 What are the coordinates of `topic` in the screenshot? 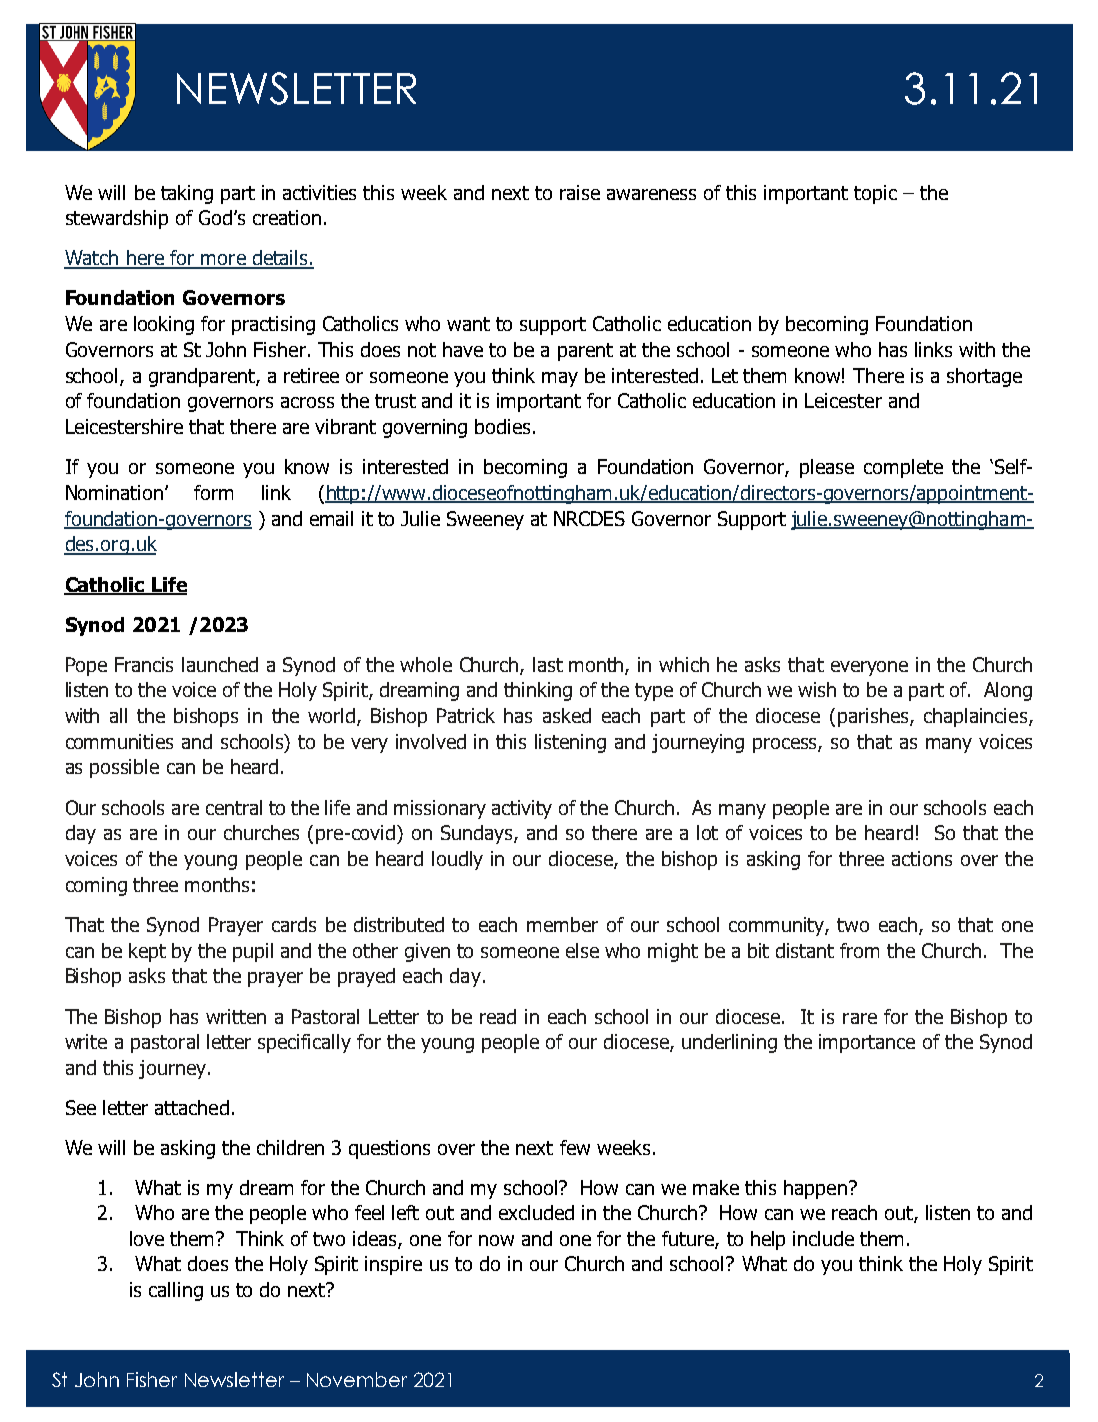 It's located at (875, 194).
